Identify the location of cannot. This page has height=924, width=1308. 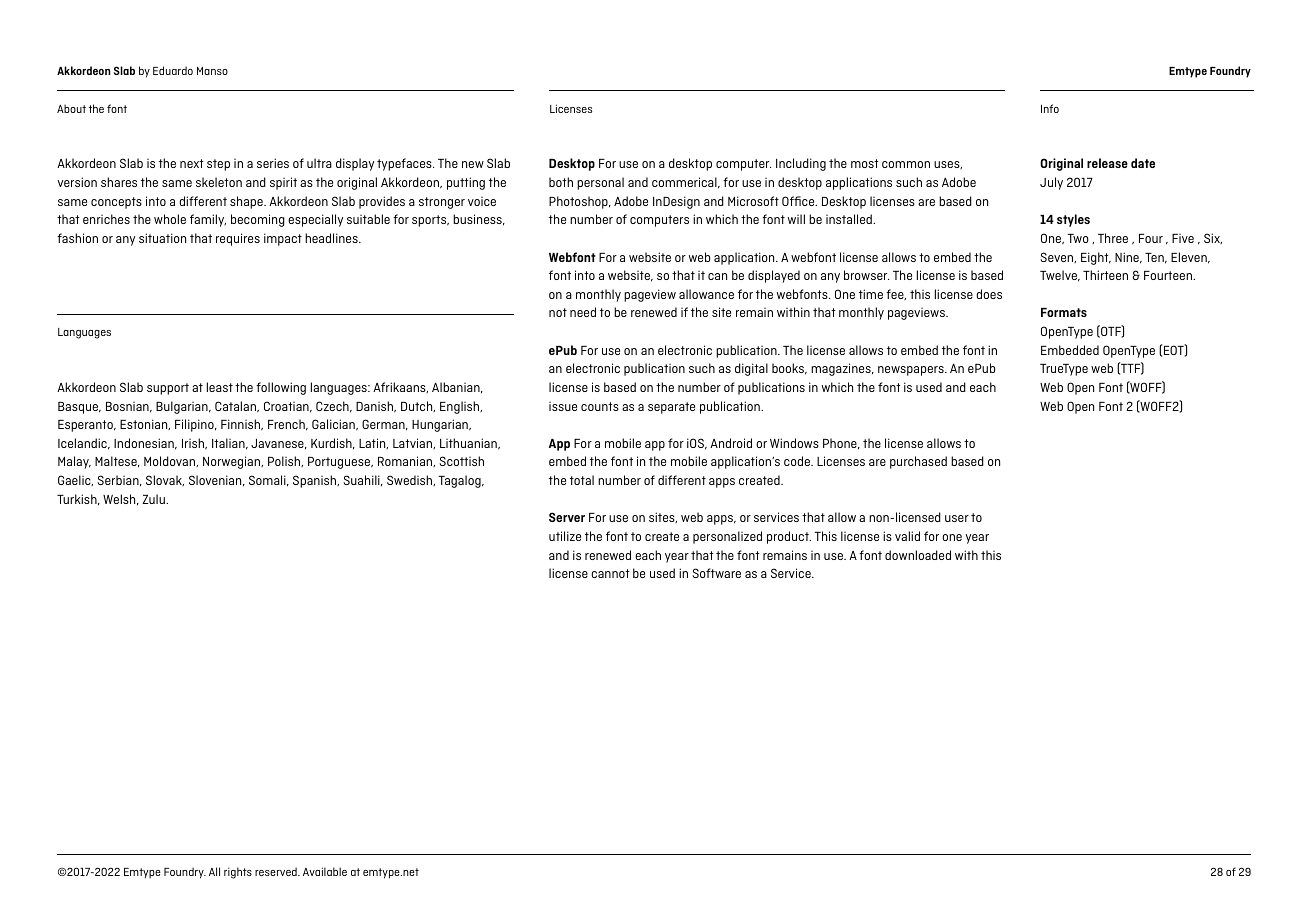
(610, 573).
